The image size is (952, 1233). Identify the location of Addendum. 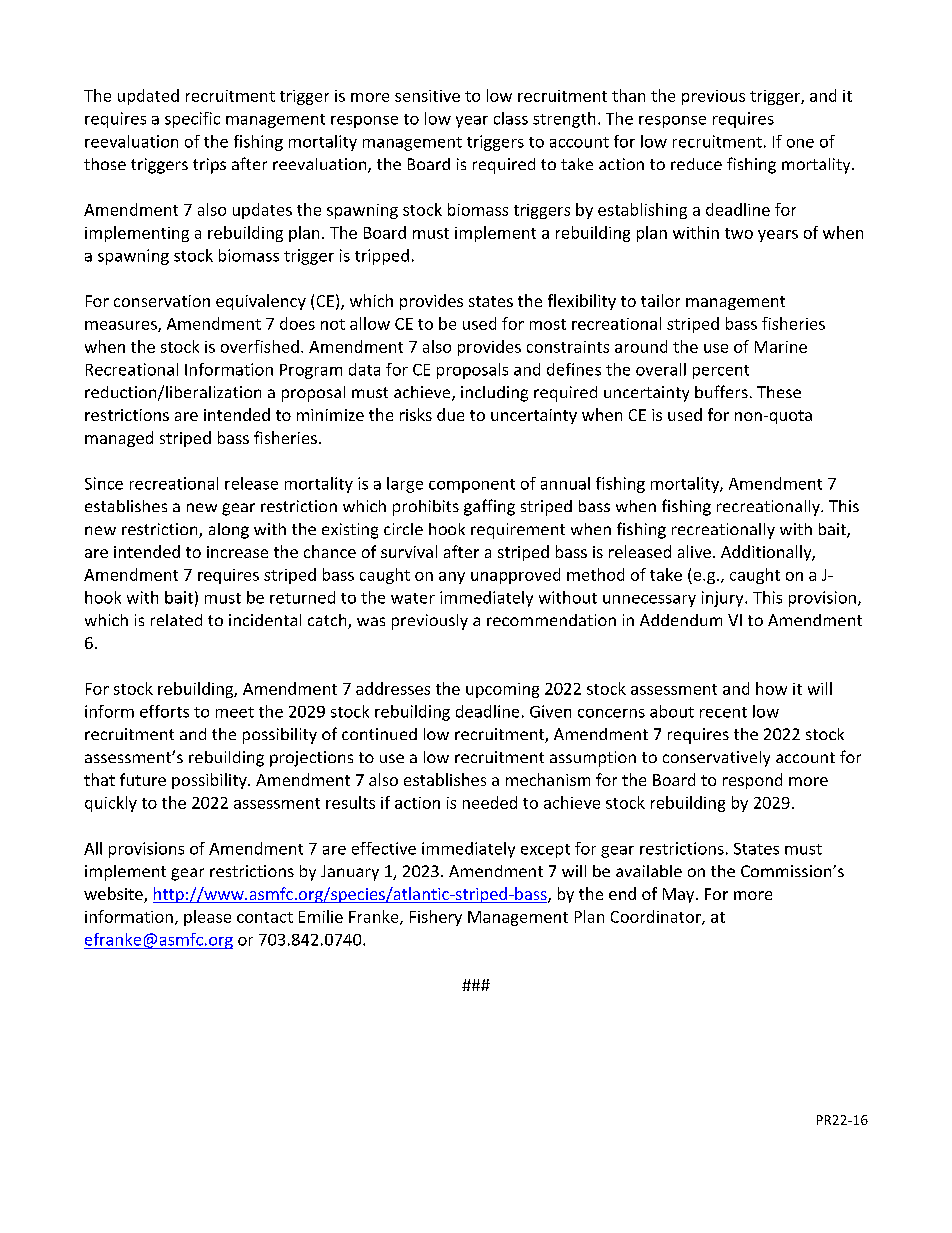
(681, 620).
